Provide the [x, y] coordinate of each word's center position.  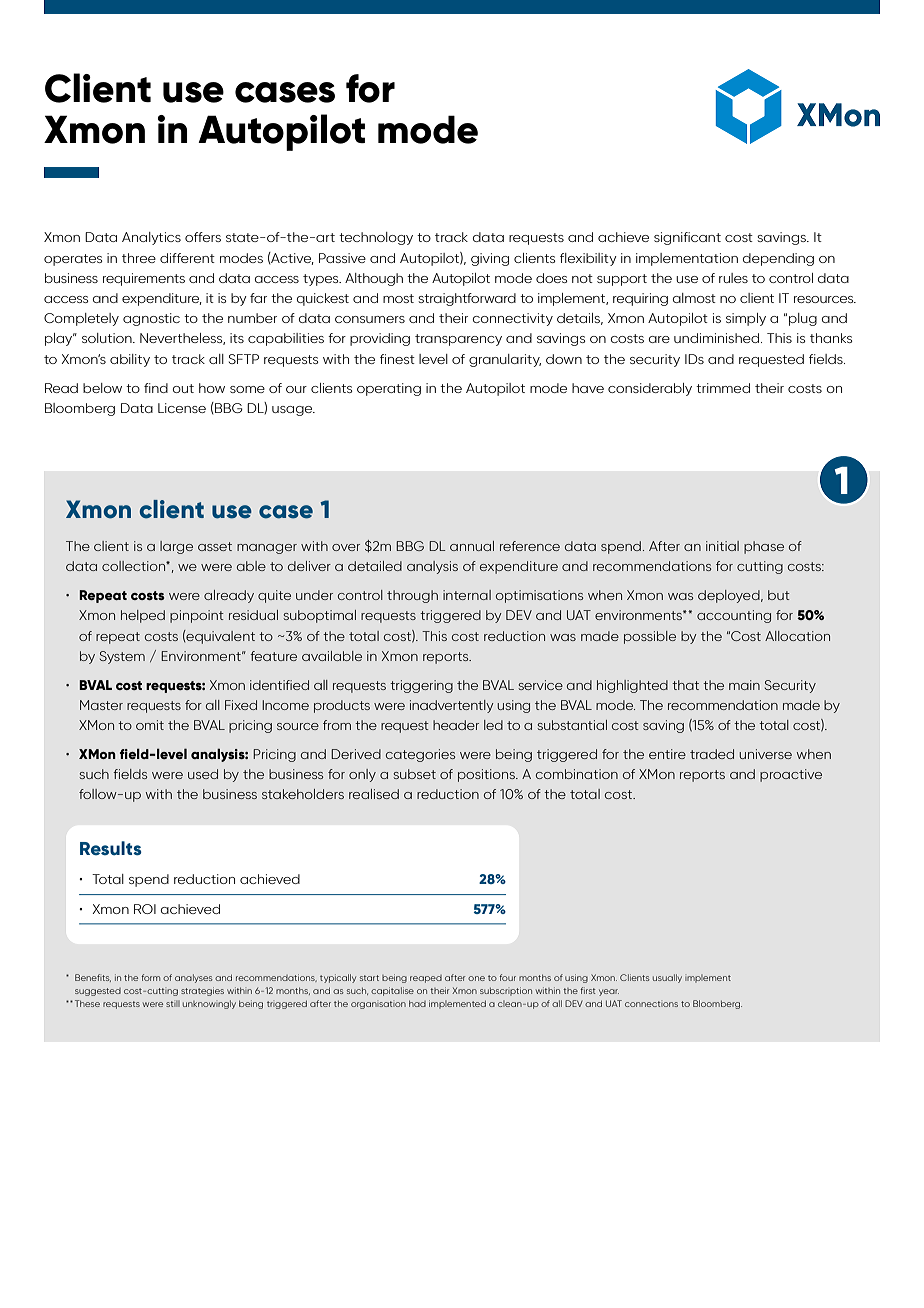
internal [467, 595]
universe [765, 754]
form [150, 977]
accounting [734, 616]
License [182, 408]
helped [143, 616]
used [203, 774]
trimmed [723, 388]
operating [389, 389]
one [476, 978]
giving [490, 259]
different [187, 258]
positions [488, 775]
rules [733, 278]
